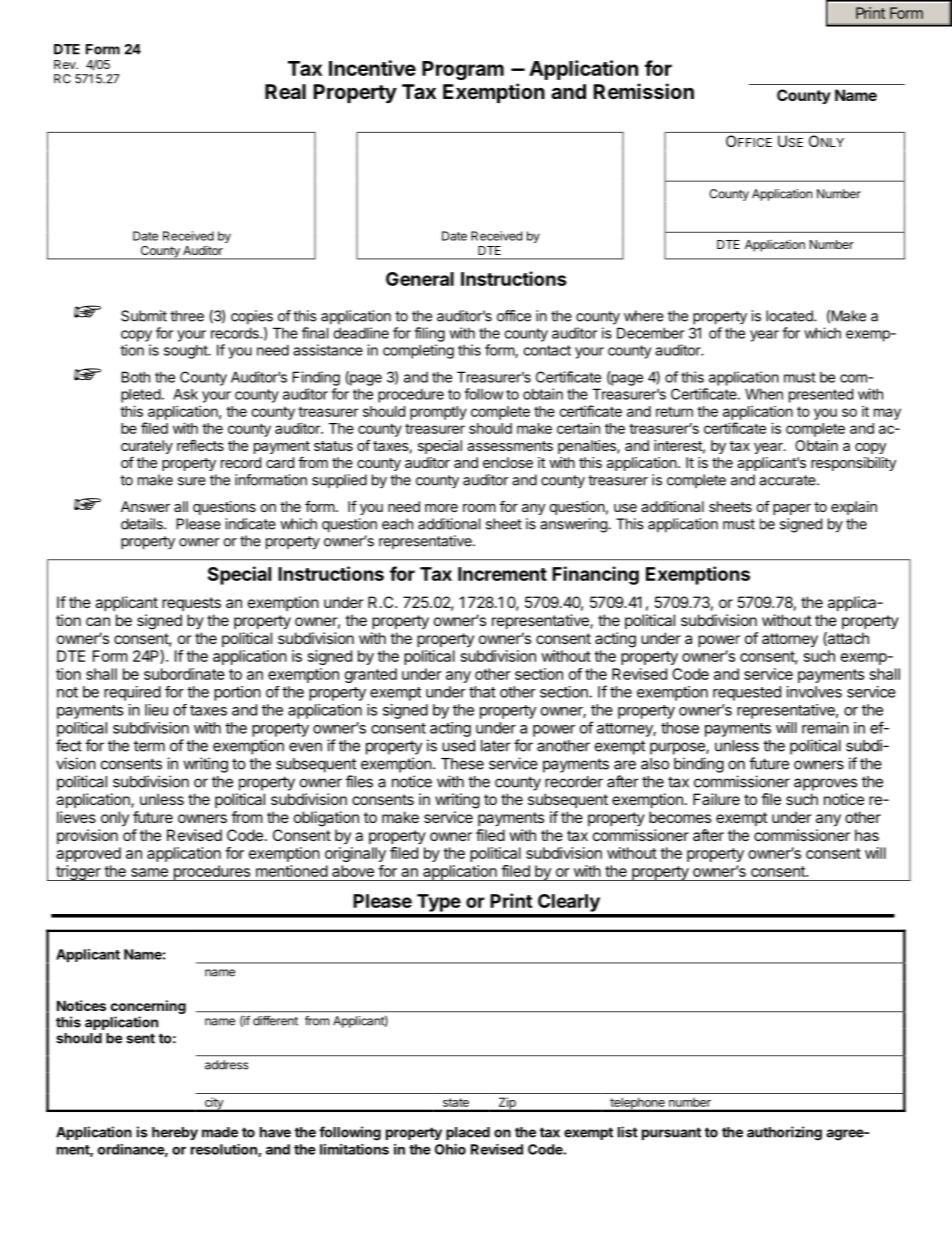  Describe the element at coordinates (644, 91) in the image. I see `Remission` at that location.
